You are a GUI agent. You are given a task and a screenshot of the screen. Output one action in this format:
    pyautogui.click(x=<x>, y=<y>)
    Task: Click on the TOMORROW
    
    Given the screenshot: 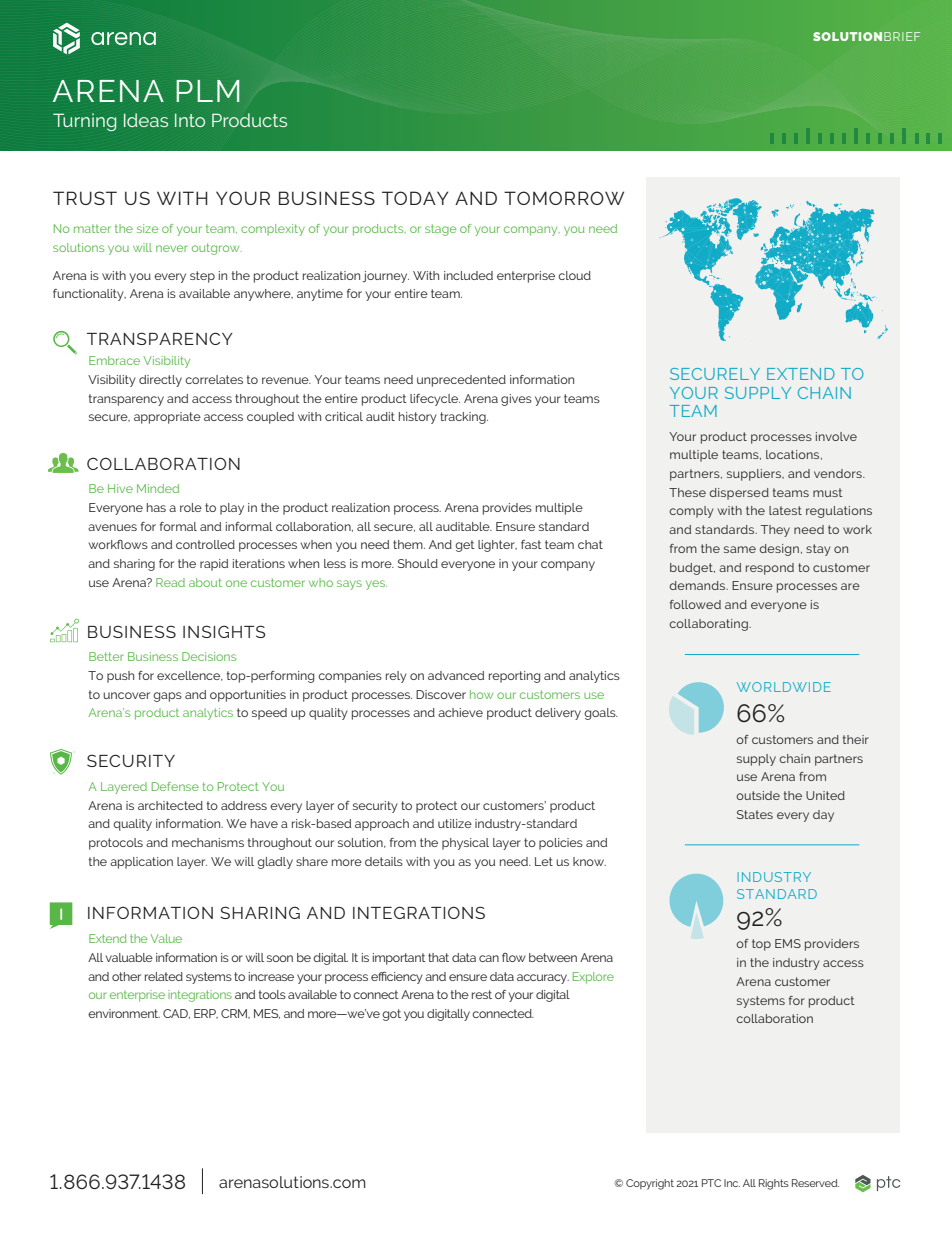 What is the action you would take?
    pyautogui.click(x=564, y=198)
